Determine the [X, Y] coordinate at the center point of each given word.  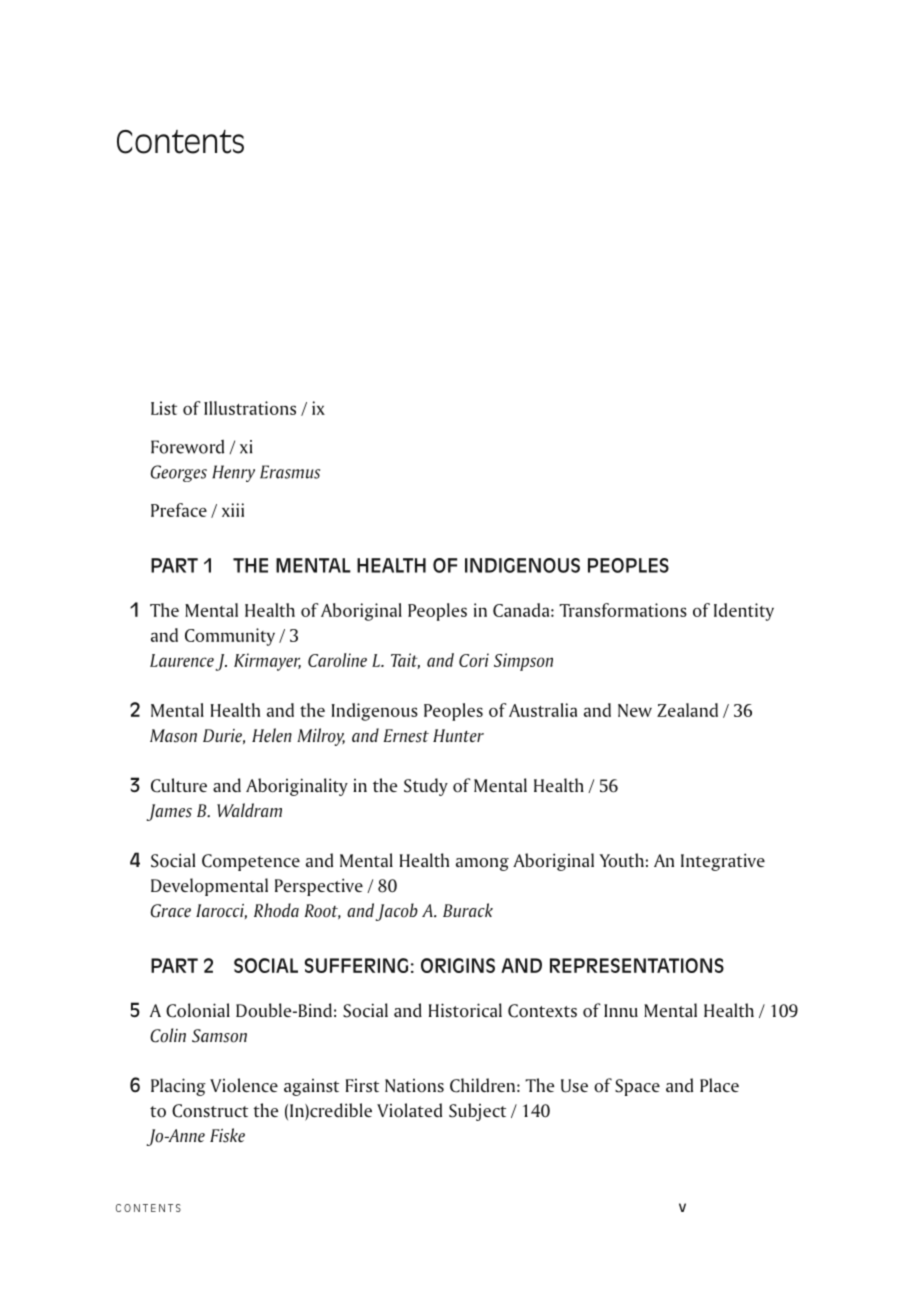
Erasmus [290, 472]
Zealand [687, 710]
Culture [179, 785]
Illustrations [250, 408]
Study [426, 787]
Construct [210, 1111]
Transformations [623, 610]
